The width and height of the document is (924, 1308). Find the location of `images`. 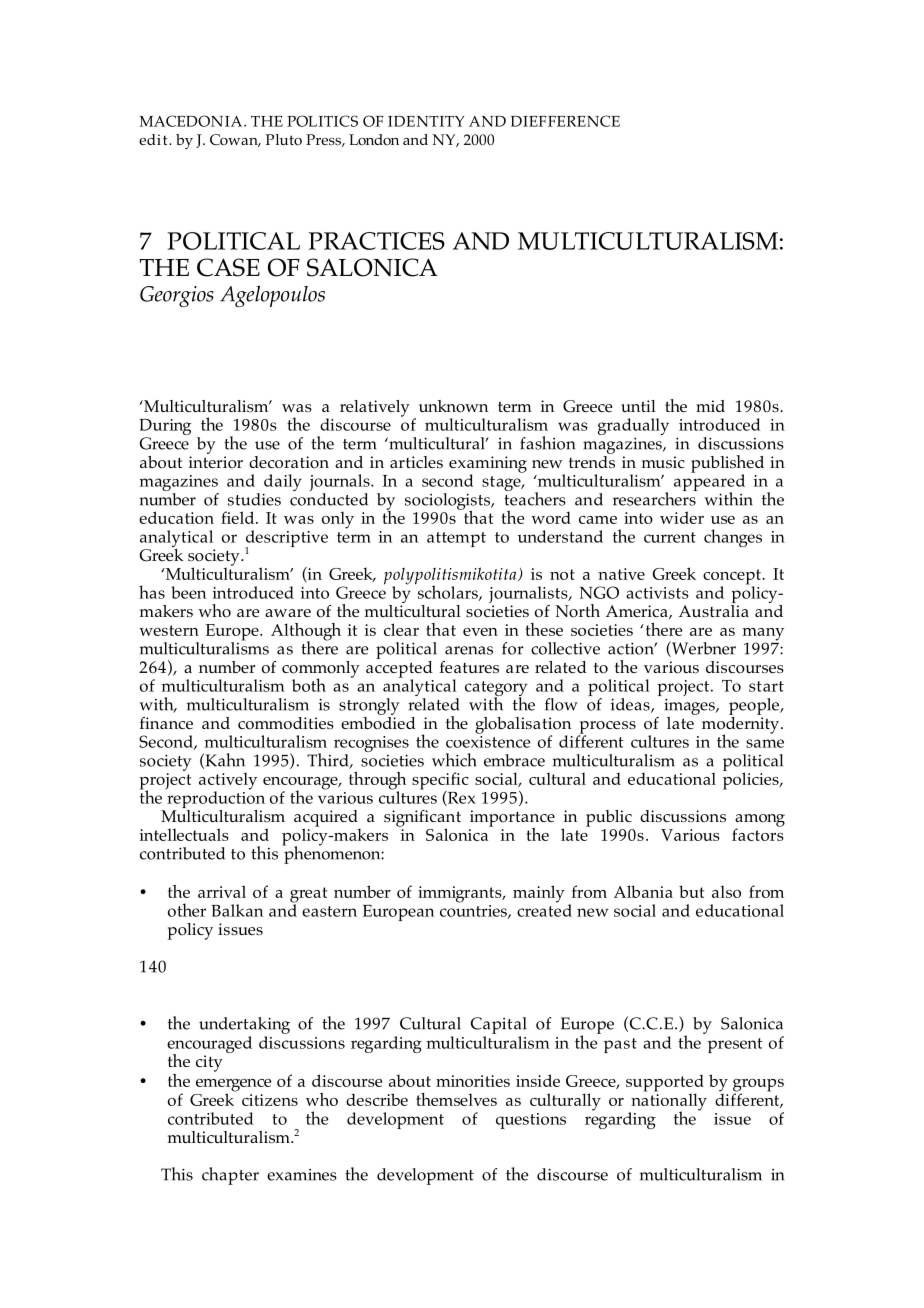

images is located at coordinates (690, 706).
